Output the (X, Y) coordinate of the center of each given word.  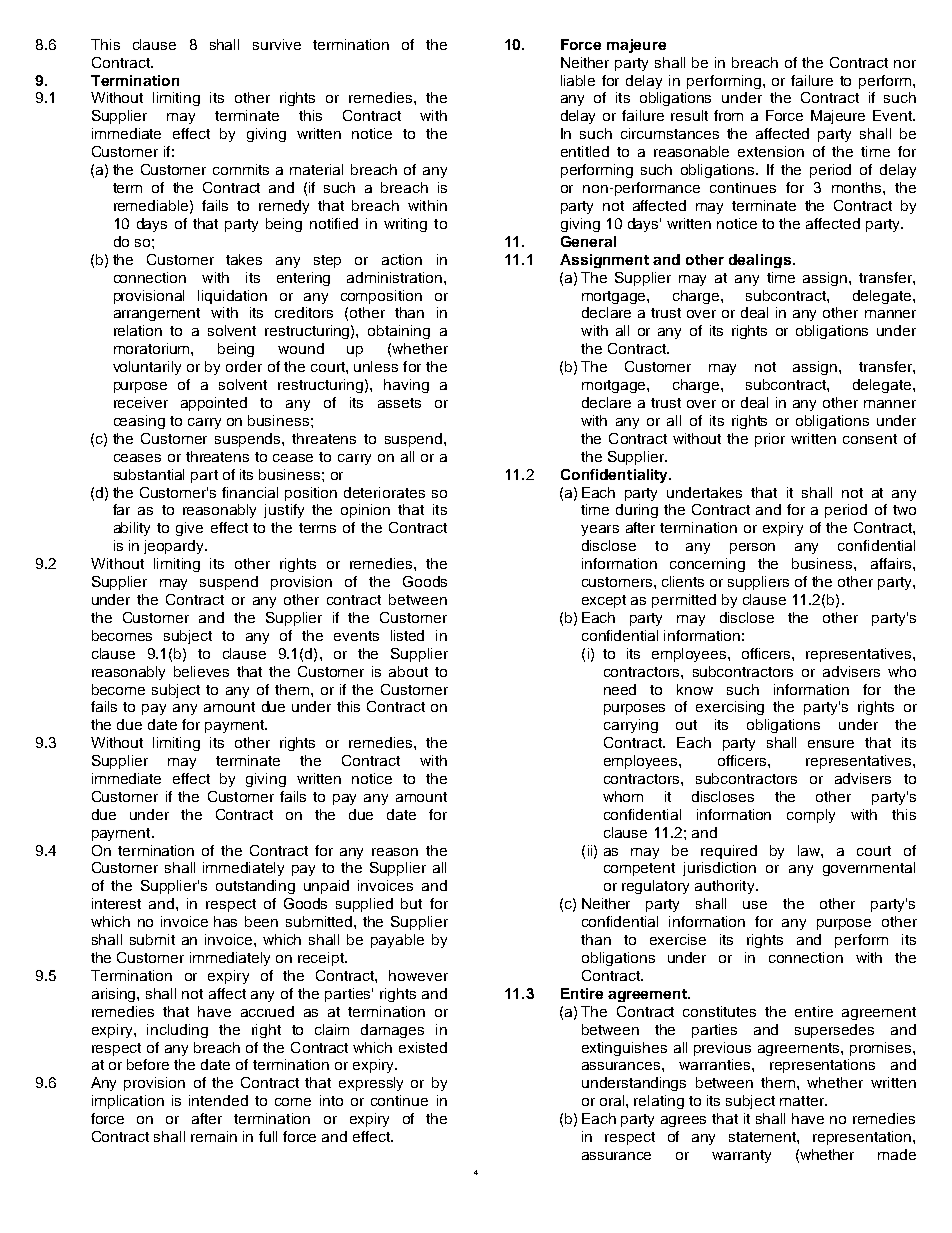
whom (623, 796)
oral (613, 1100)
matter (803, 1101)
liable (578, 80)
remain (214, 1136)
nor (905, 64)
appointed (214, 404)
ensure (831, 744)
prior (770, 440)
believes (201, 671)
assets (399, 403)
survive (277, 44)
